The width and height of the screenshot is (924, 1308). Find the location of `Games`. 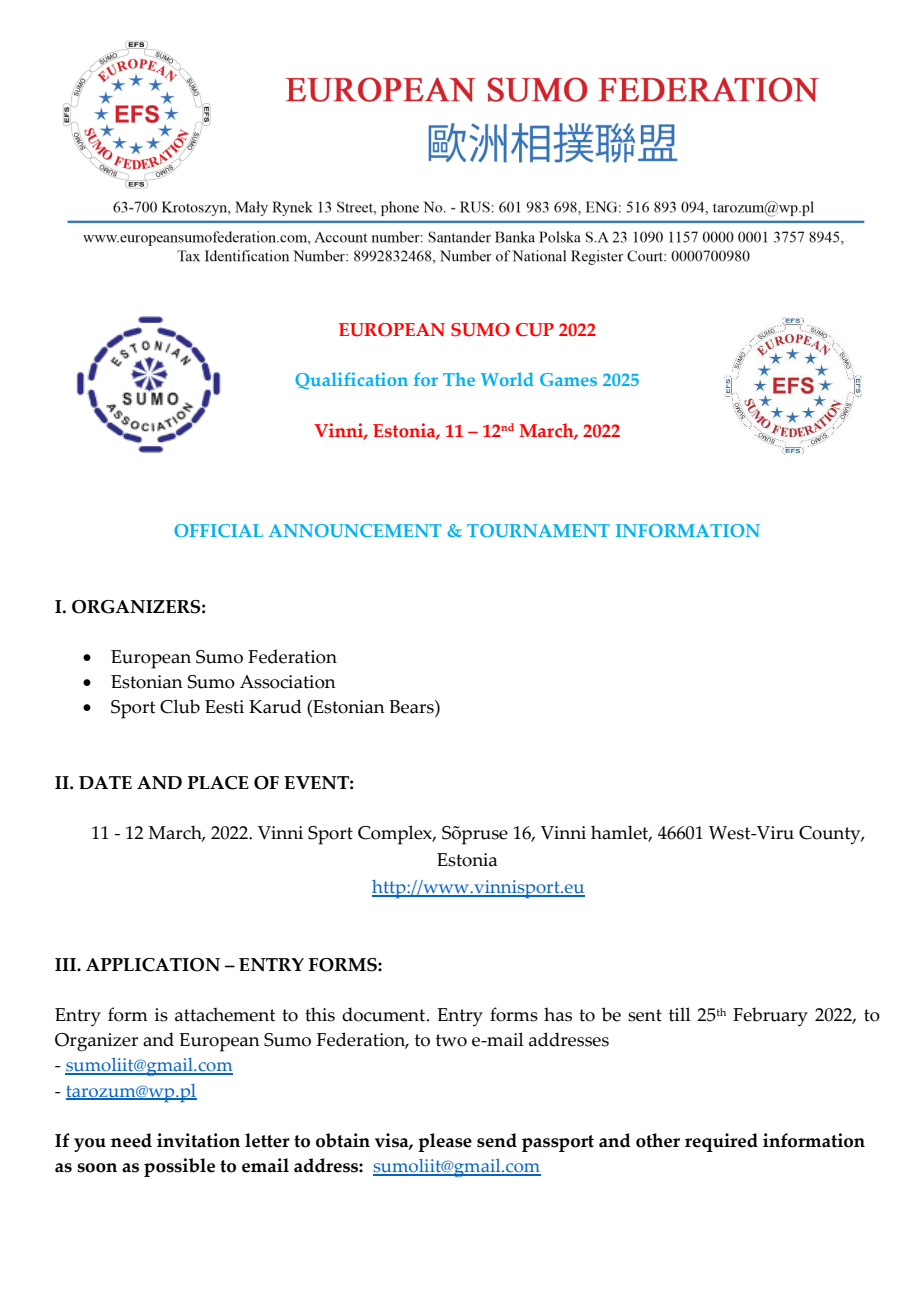

Games is located at coordinates (568, 379).
